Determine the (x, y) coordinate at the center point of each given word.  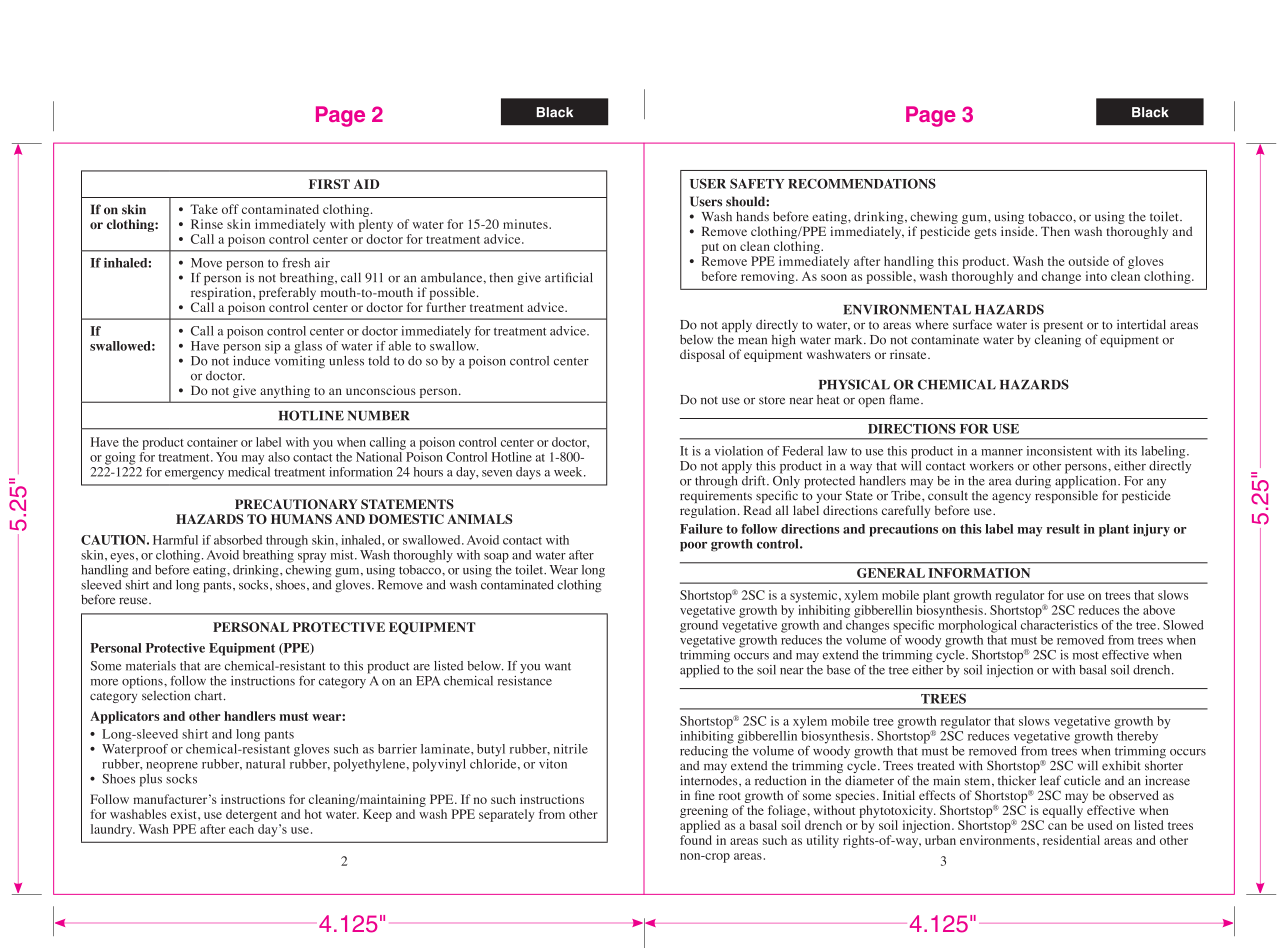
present (1062, 328)
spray (312, 558)
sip (273, 347)
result (1063, 529)
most (1086, 655)
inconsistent (1059, 451)
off (230, 209)
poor (693, 547)
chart (209, 696)
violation (739, 451)
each (241, 829)
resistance (525, 679)
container (212, 442)
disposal (702, 355)
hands (752, 217)
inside (1019, 231)
